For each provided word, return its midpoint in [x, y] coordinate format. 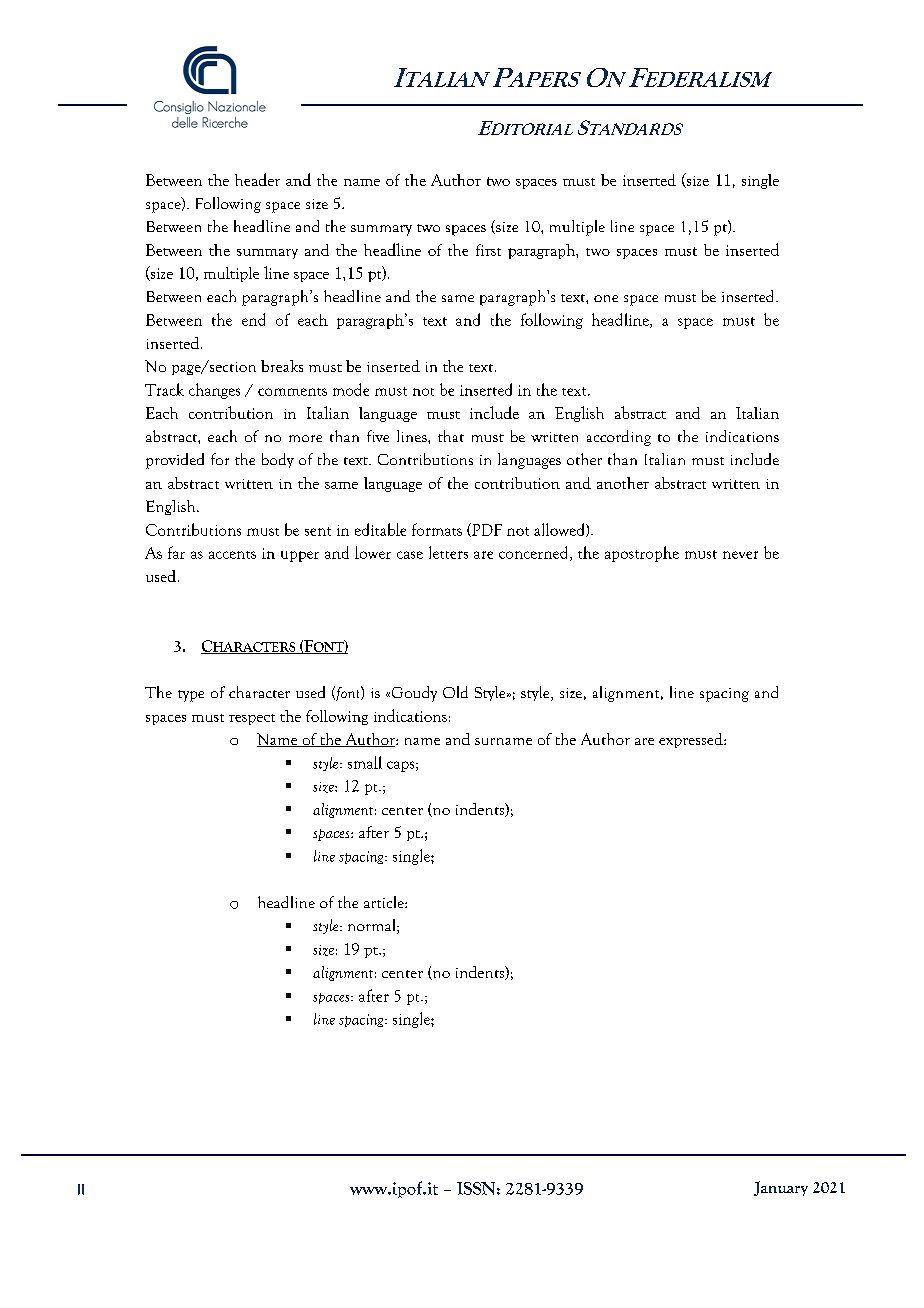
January [781, 1188]
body [278, 460]
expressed [692, 740]
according [619, 438]
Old [455, 692]
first [488, 250]
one [606, 298]
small [365, 762]
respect [252, 719]
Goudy [413, 694]
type [191, 696]
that [451, 436]
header [257, 179]
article [385, 902]
